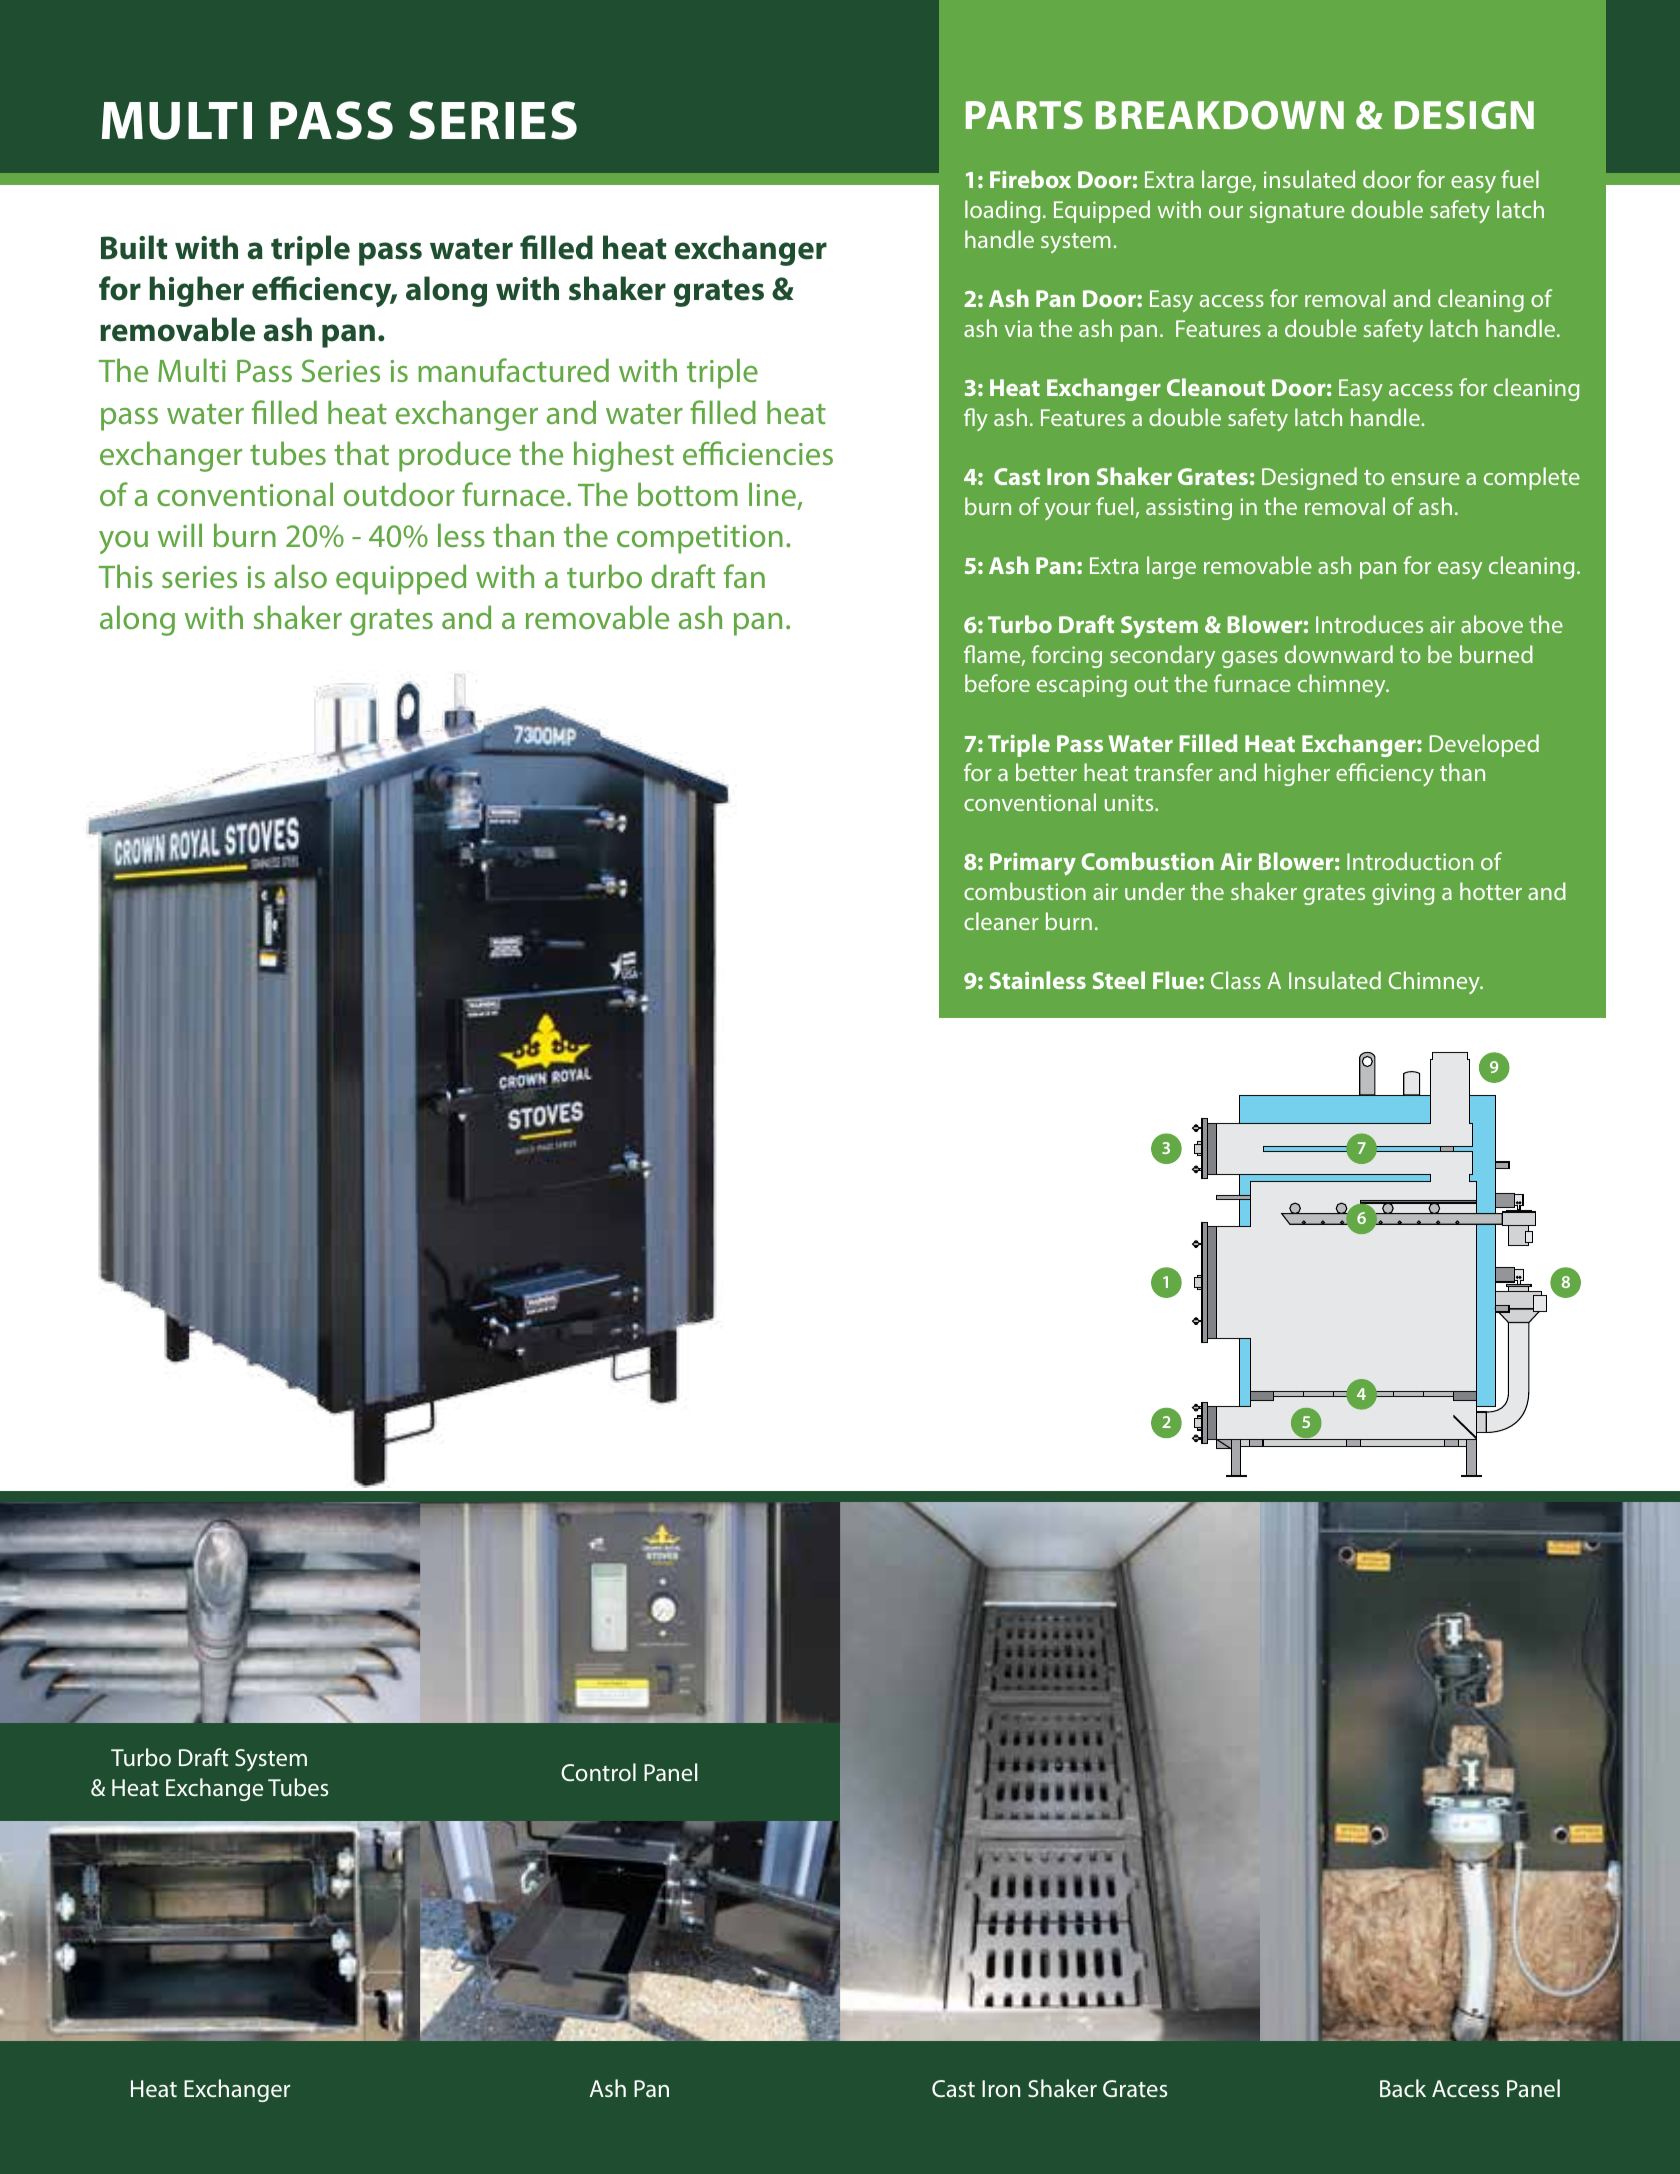  What do you see at coordinates (1001, 921) in the document?
I see `cleaner` at bounding box center [1001, 921].
